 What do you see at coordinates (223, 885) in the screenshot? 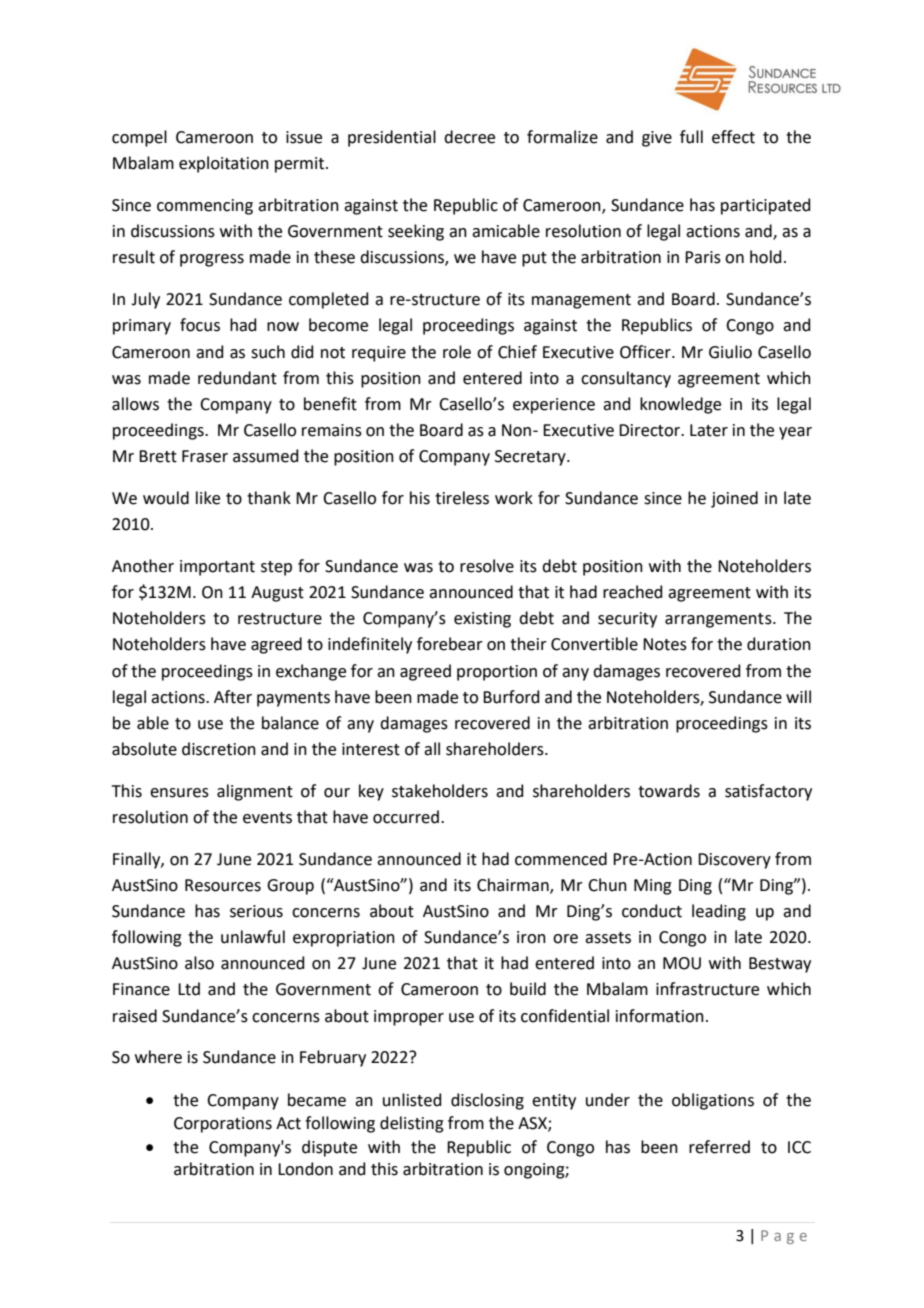
I see `Resources` at bounding box center [223, 885].
